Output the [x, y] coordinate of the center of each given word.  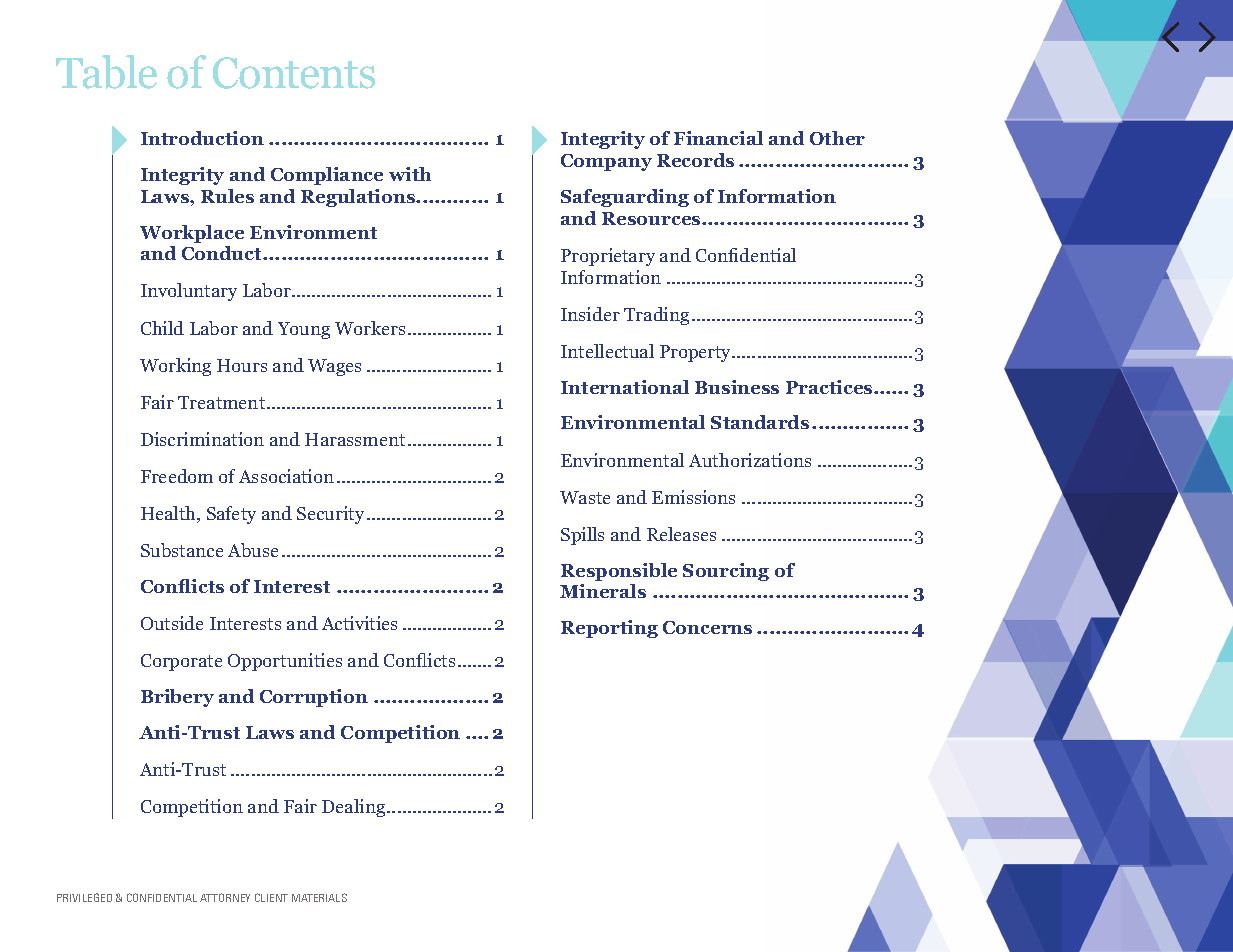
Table [106, 72]
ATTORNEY [225, 897]
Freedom [177, 476]
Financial [718, 138]
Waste [585, 497]
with [410, 174]
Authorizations [750, 460]
